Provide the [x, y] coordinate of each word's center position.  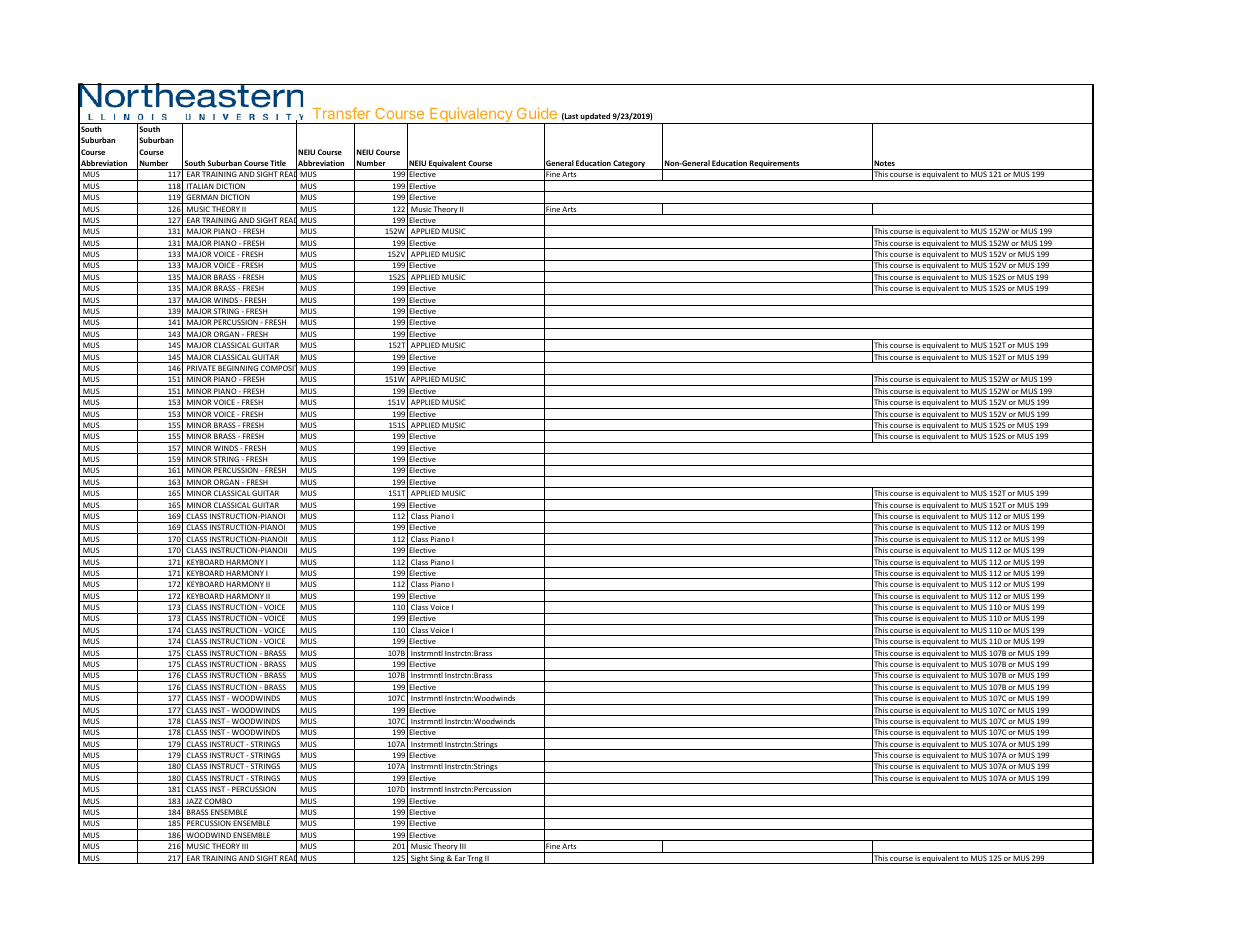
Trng [475, 859]
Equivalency [471, 115]
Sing [438, 859]
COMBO [218, 802]
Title [278, 163]
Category [630, 165]
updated [595, 117]
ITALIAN [200, 187]
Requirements [775, 165]
